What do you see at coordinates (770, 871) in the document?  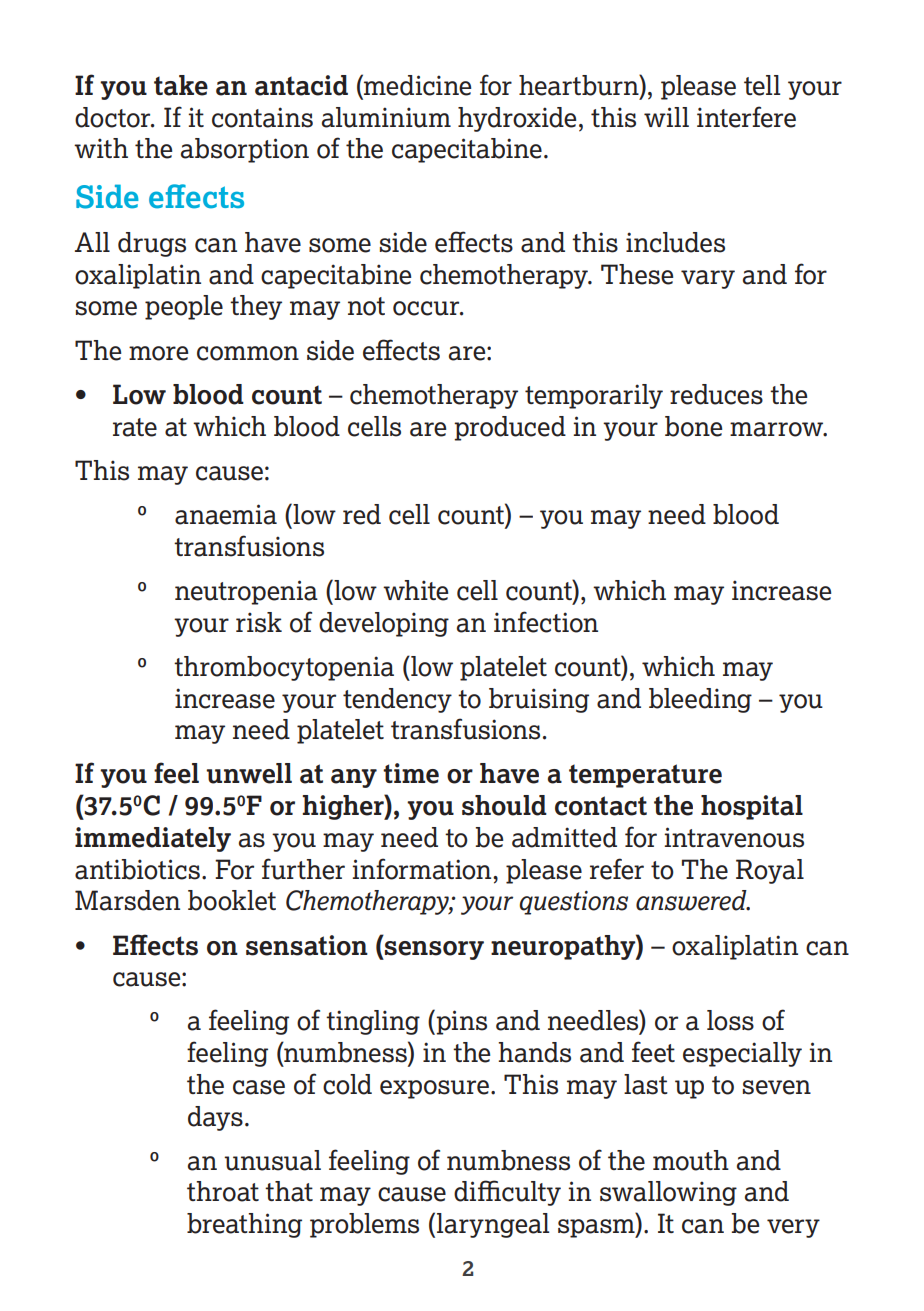 I see `Royal` at bounding box center [770, 871].
